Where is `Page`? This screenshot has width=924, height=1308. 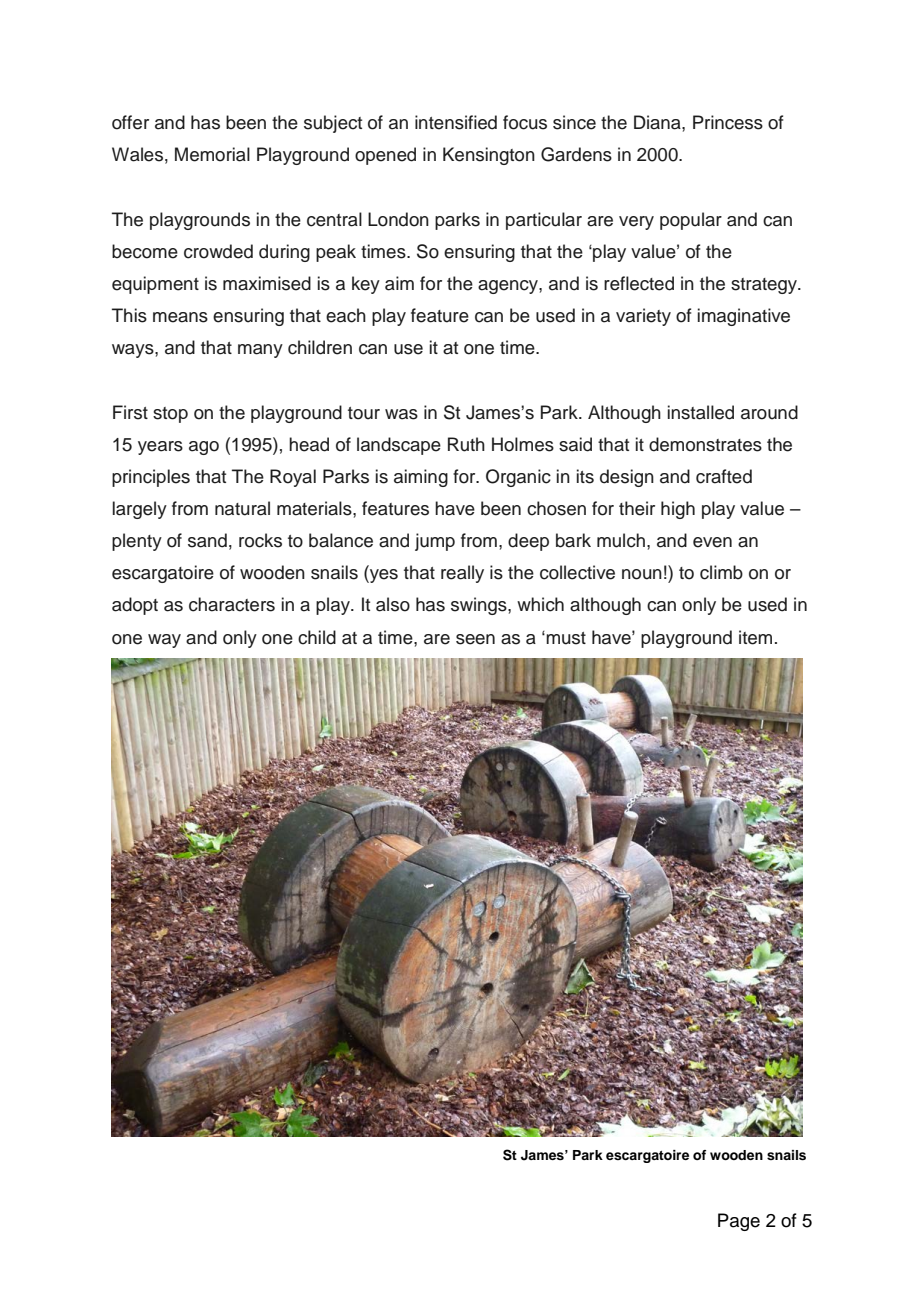 Page is located at coordinates (739, 1222).
